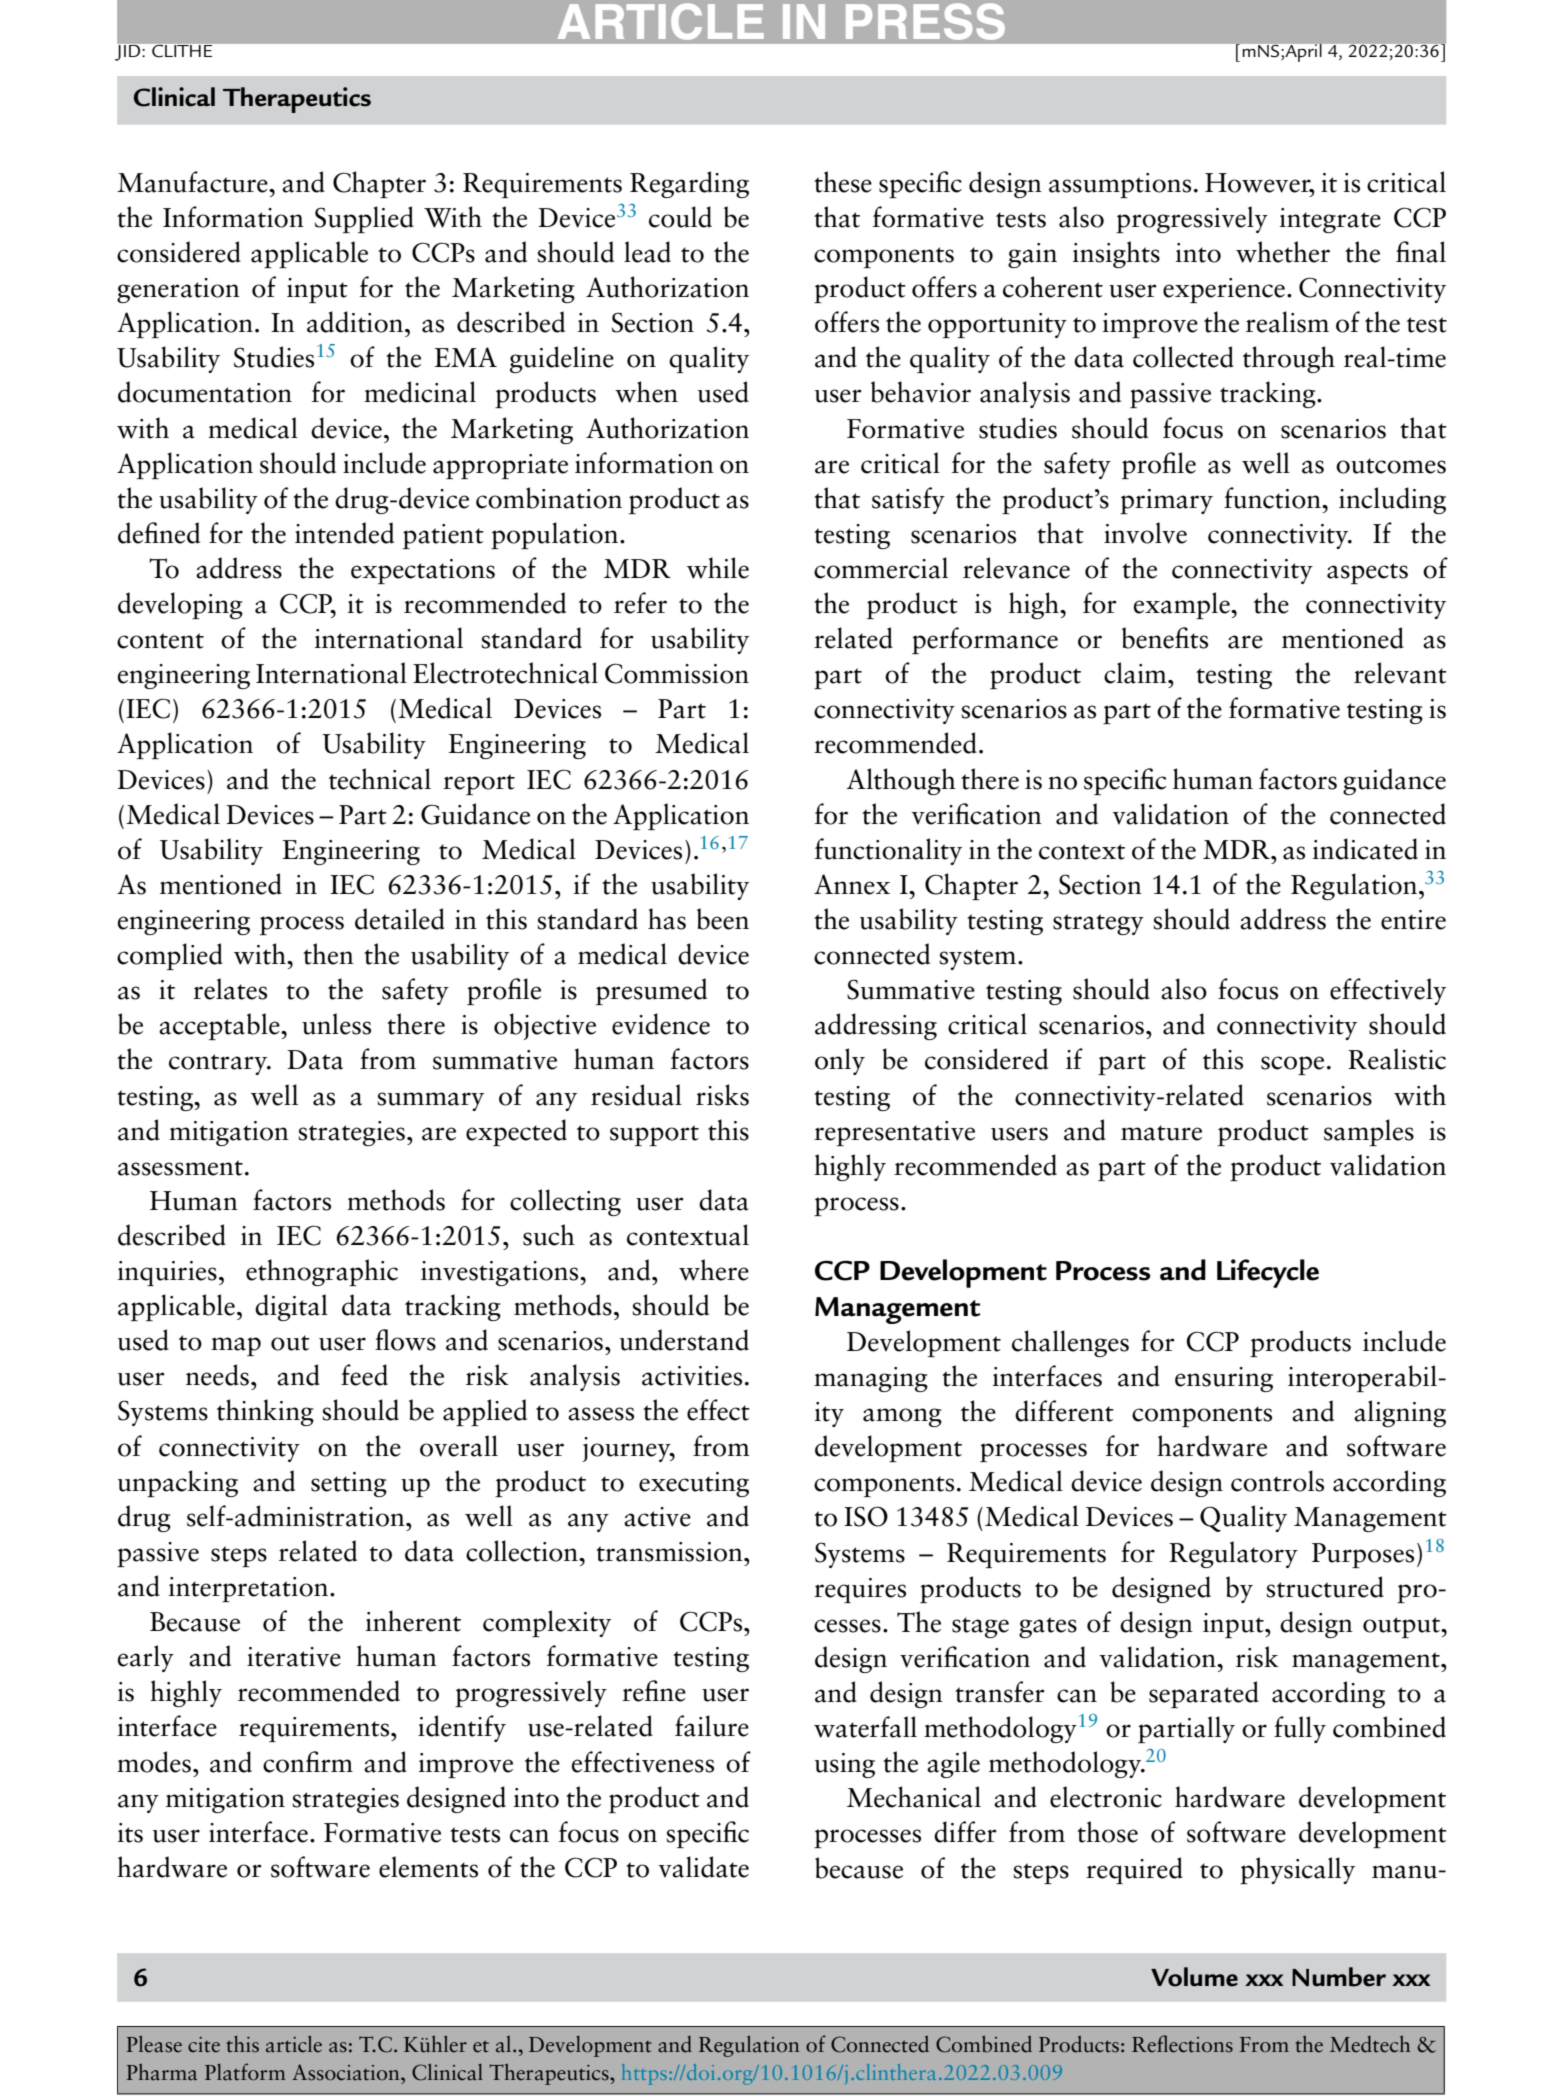 The width and height of the screenshot is (1562, 2098). I want to click on content, so click(160, 641).
